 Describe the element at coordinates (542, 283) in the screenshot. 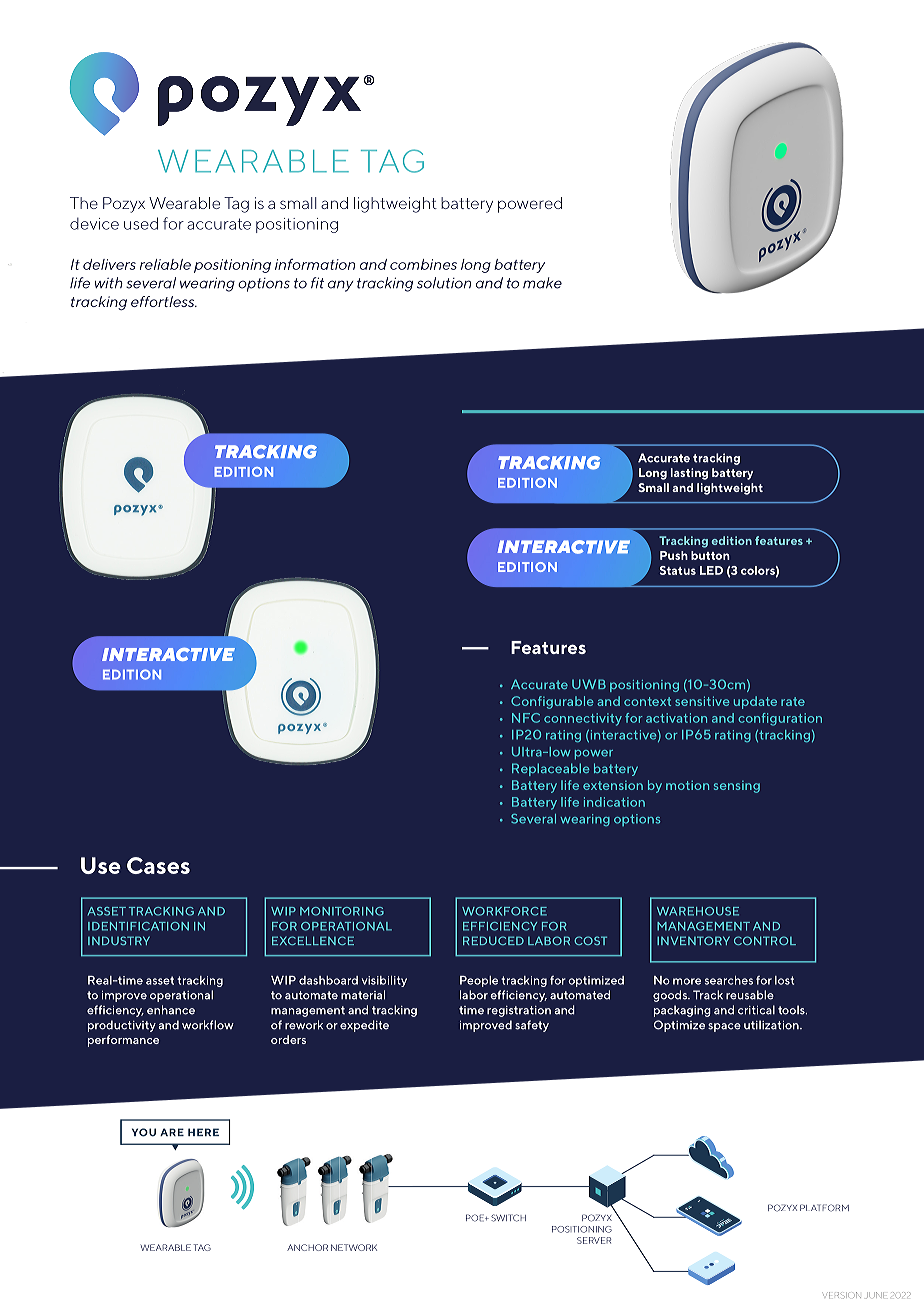

I see `make` at that location.
